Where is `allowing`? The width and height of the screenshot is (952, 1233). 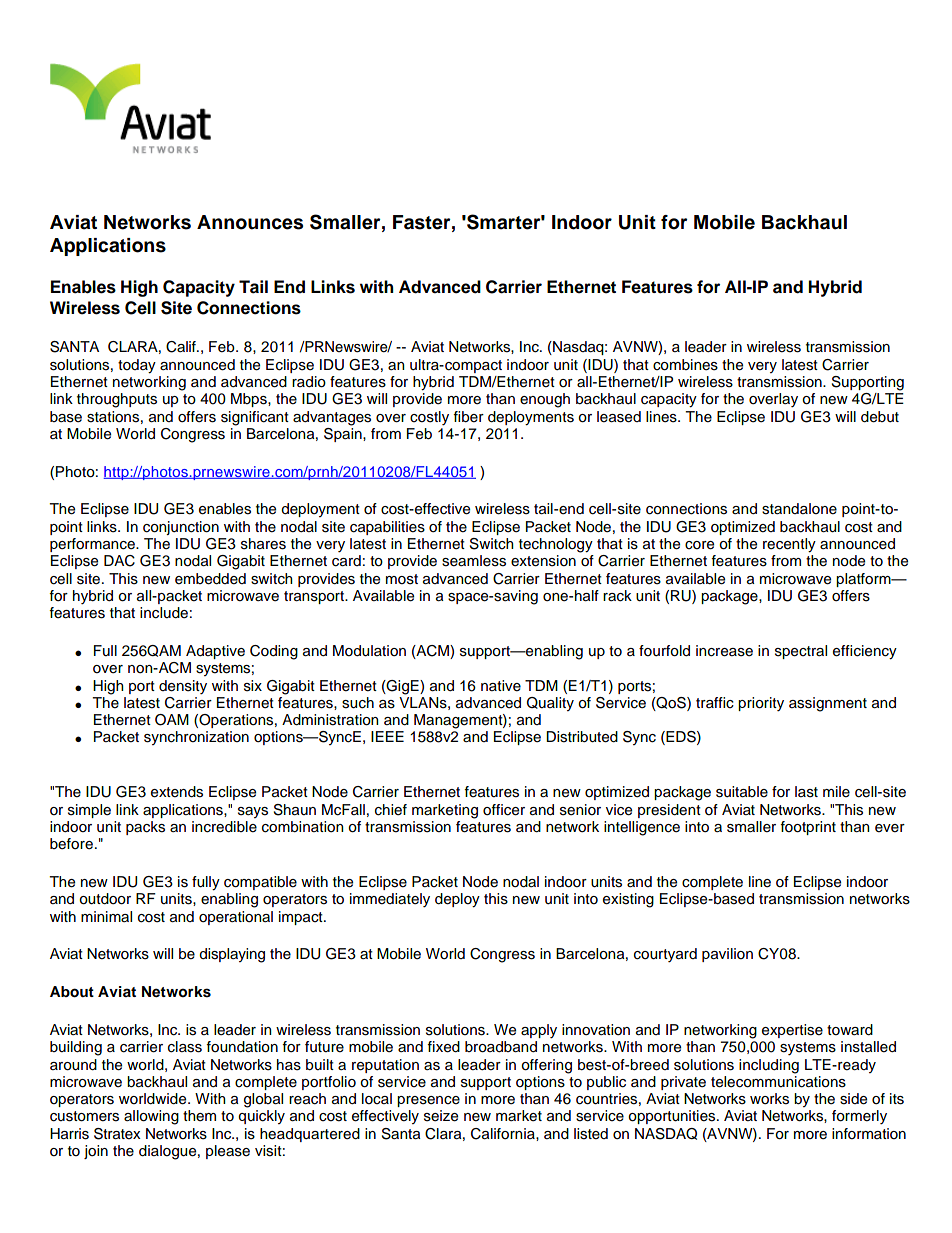 allowing is located at coordinates (151, 1117).
